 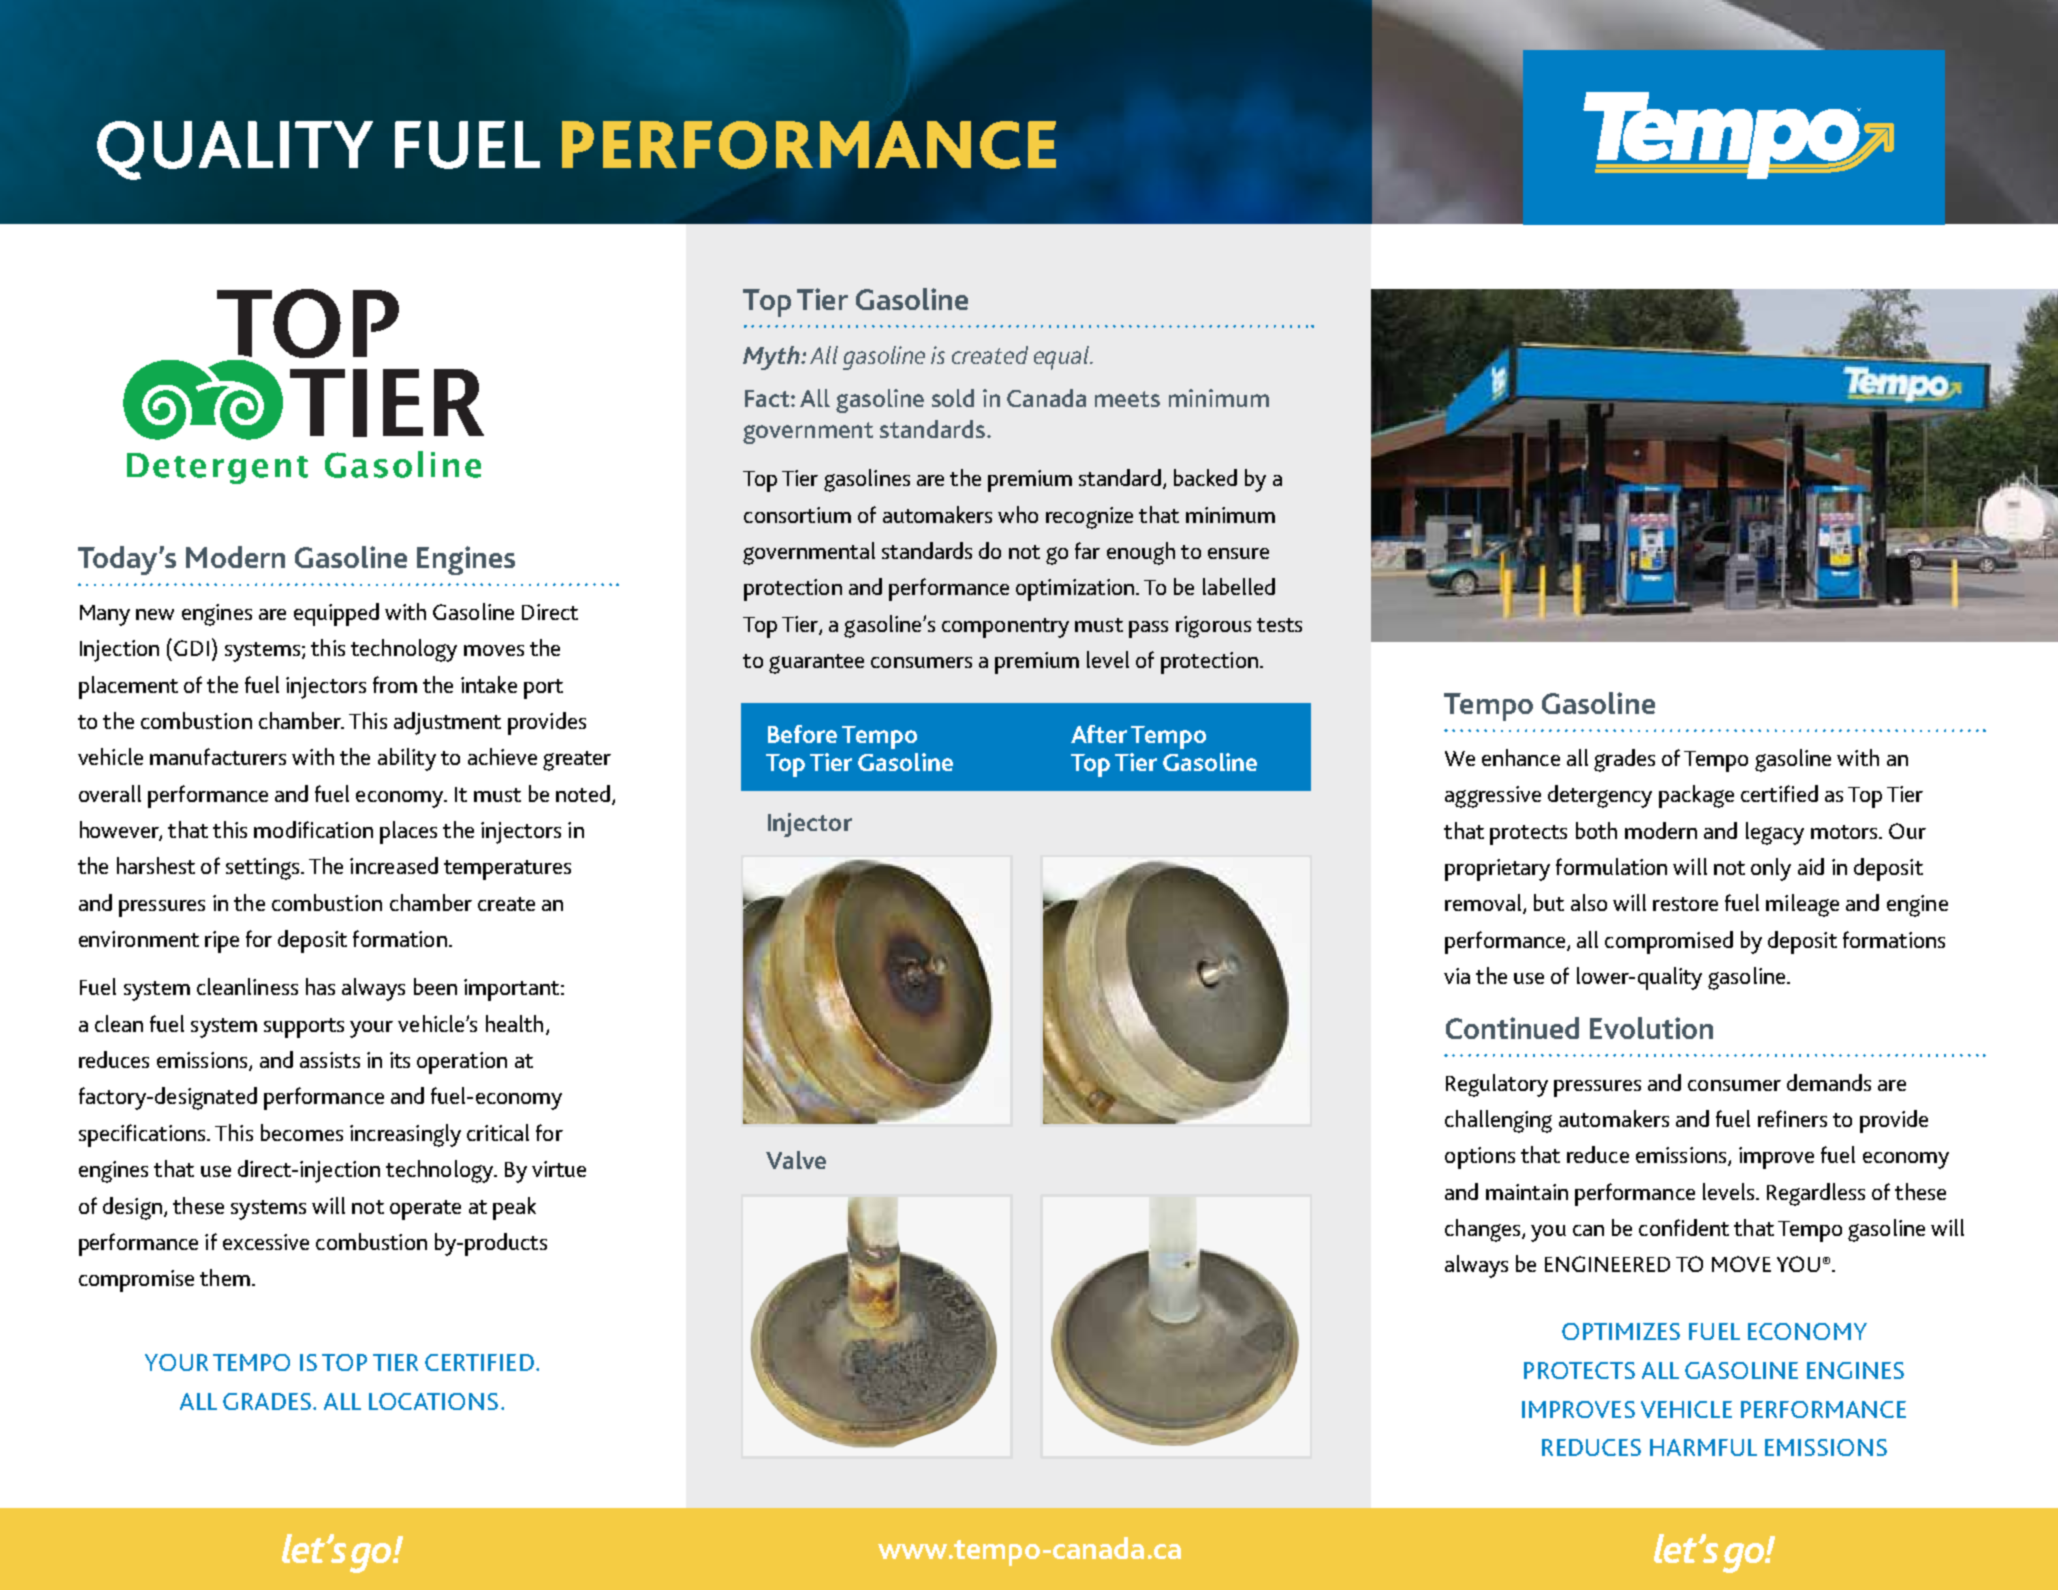 What do you see at coordinates (1127, 399) in the screenshot?
I see `meets` at bounding box center [1127, 399].
